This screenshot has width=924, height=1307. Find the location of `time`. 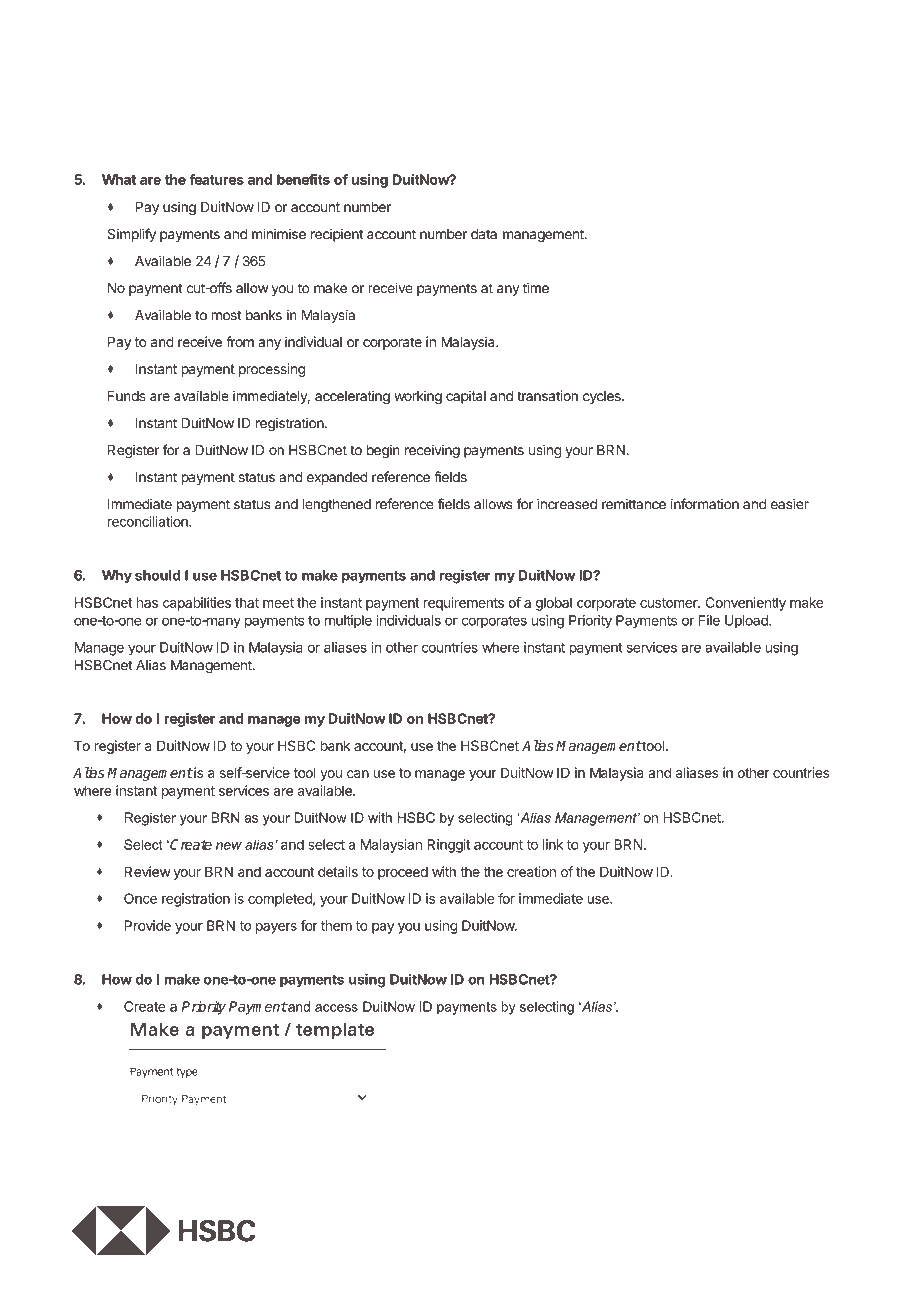

time is located at coordinates (536, 288).
